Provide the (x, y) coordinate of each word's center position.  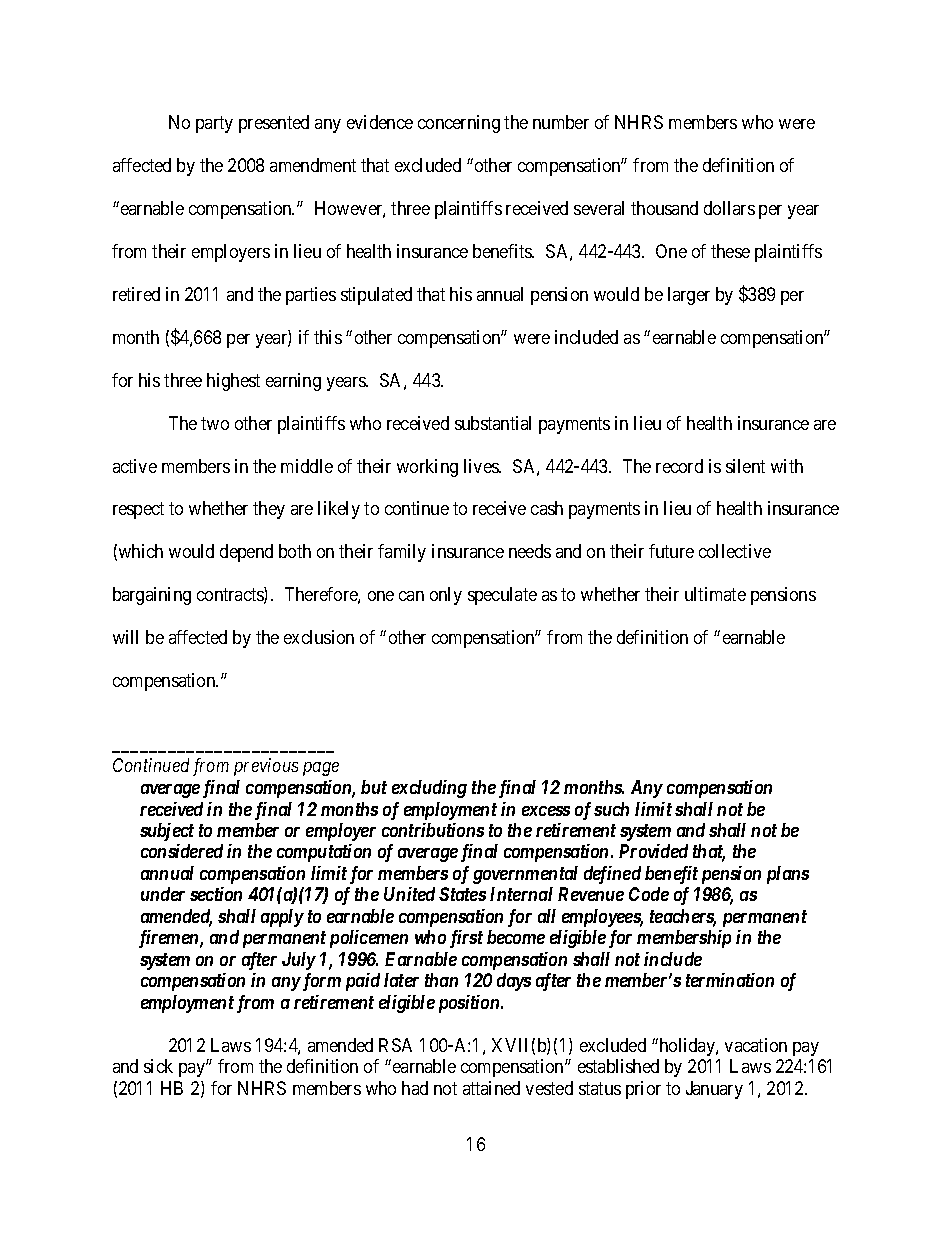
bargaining (152, 596)
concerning (459, 124)
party (214, 124)
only (446, 596)
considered (182, 851)
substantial (493, 423)
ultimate (715, 594)
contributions (433, 830)
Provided (653, 851)
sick (158, 1066)
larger (689, 296)
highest (233, 382)
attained (491, 1088)
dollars (729, 208)
